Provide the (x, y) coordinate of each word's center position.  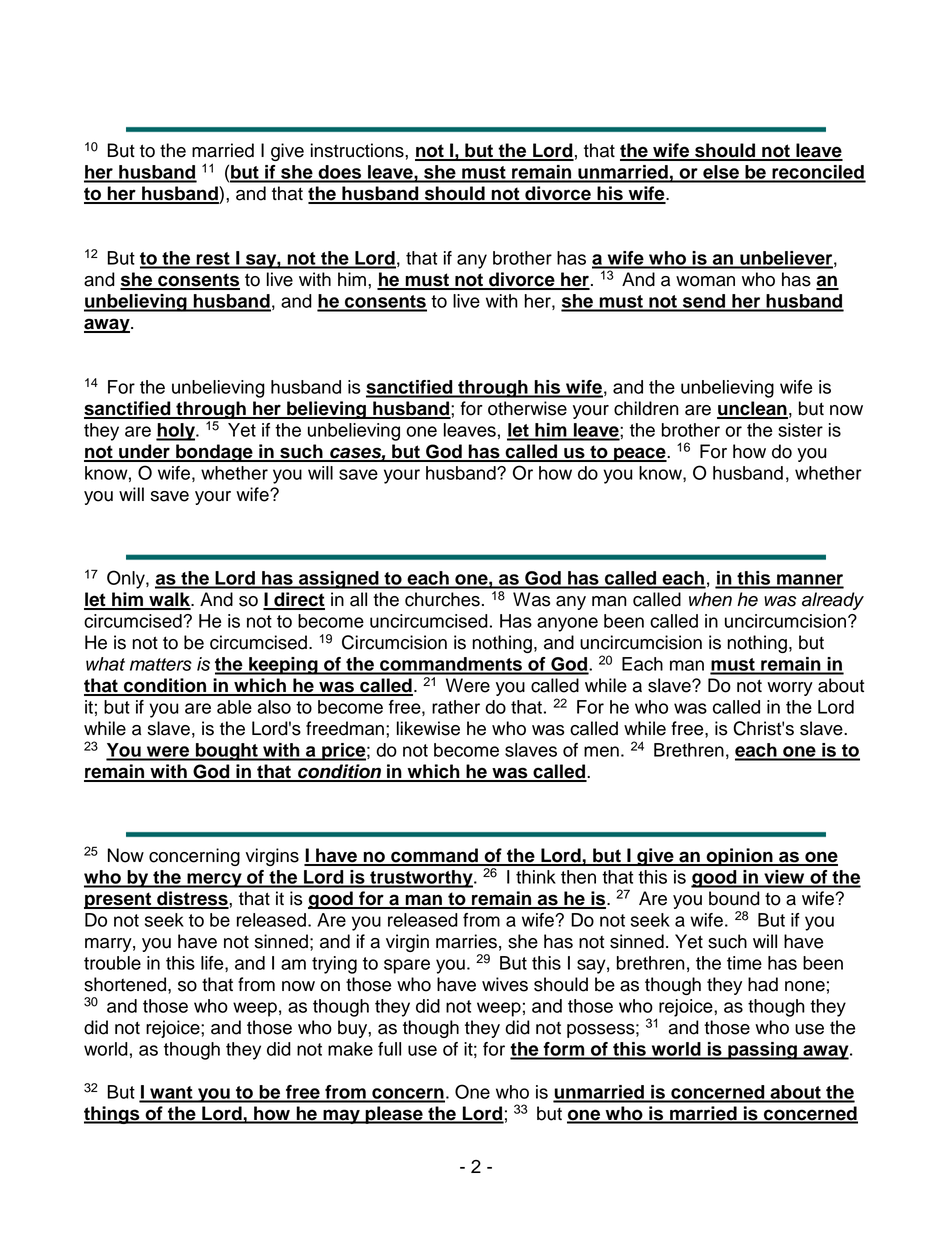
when (710, 599)
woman (705, 281)
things (113, 1115)
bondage (214, 453)
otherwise (527, 408)
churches (442, 599)
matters (161, 664)
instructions (358, 150)
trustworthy (421, 879)
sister (800, 430)
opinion (739, 857)
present (119, 900)
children (646, 408)
